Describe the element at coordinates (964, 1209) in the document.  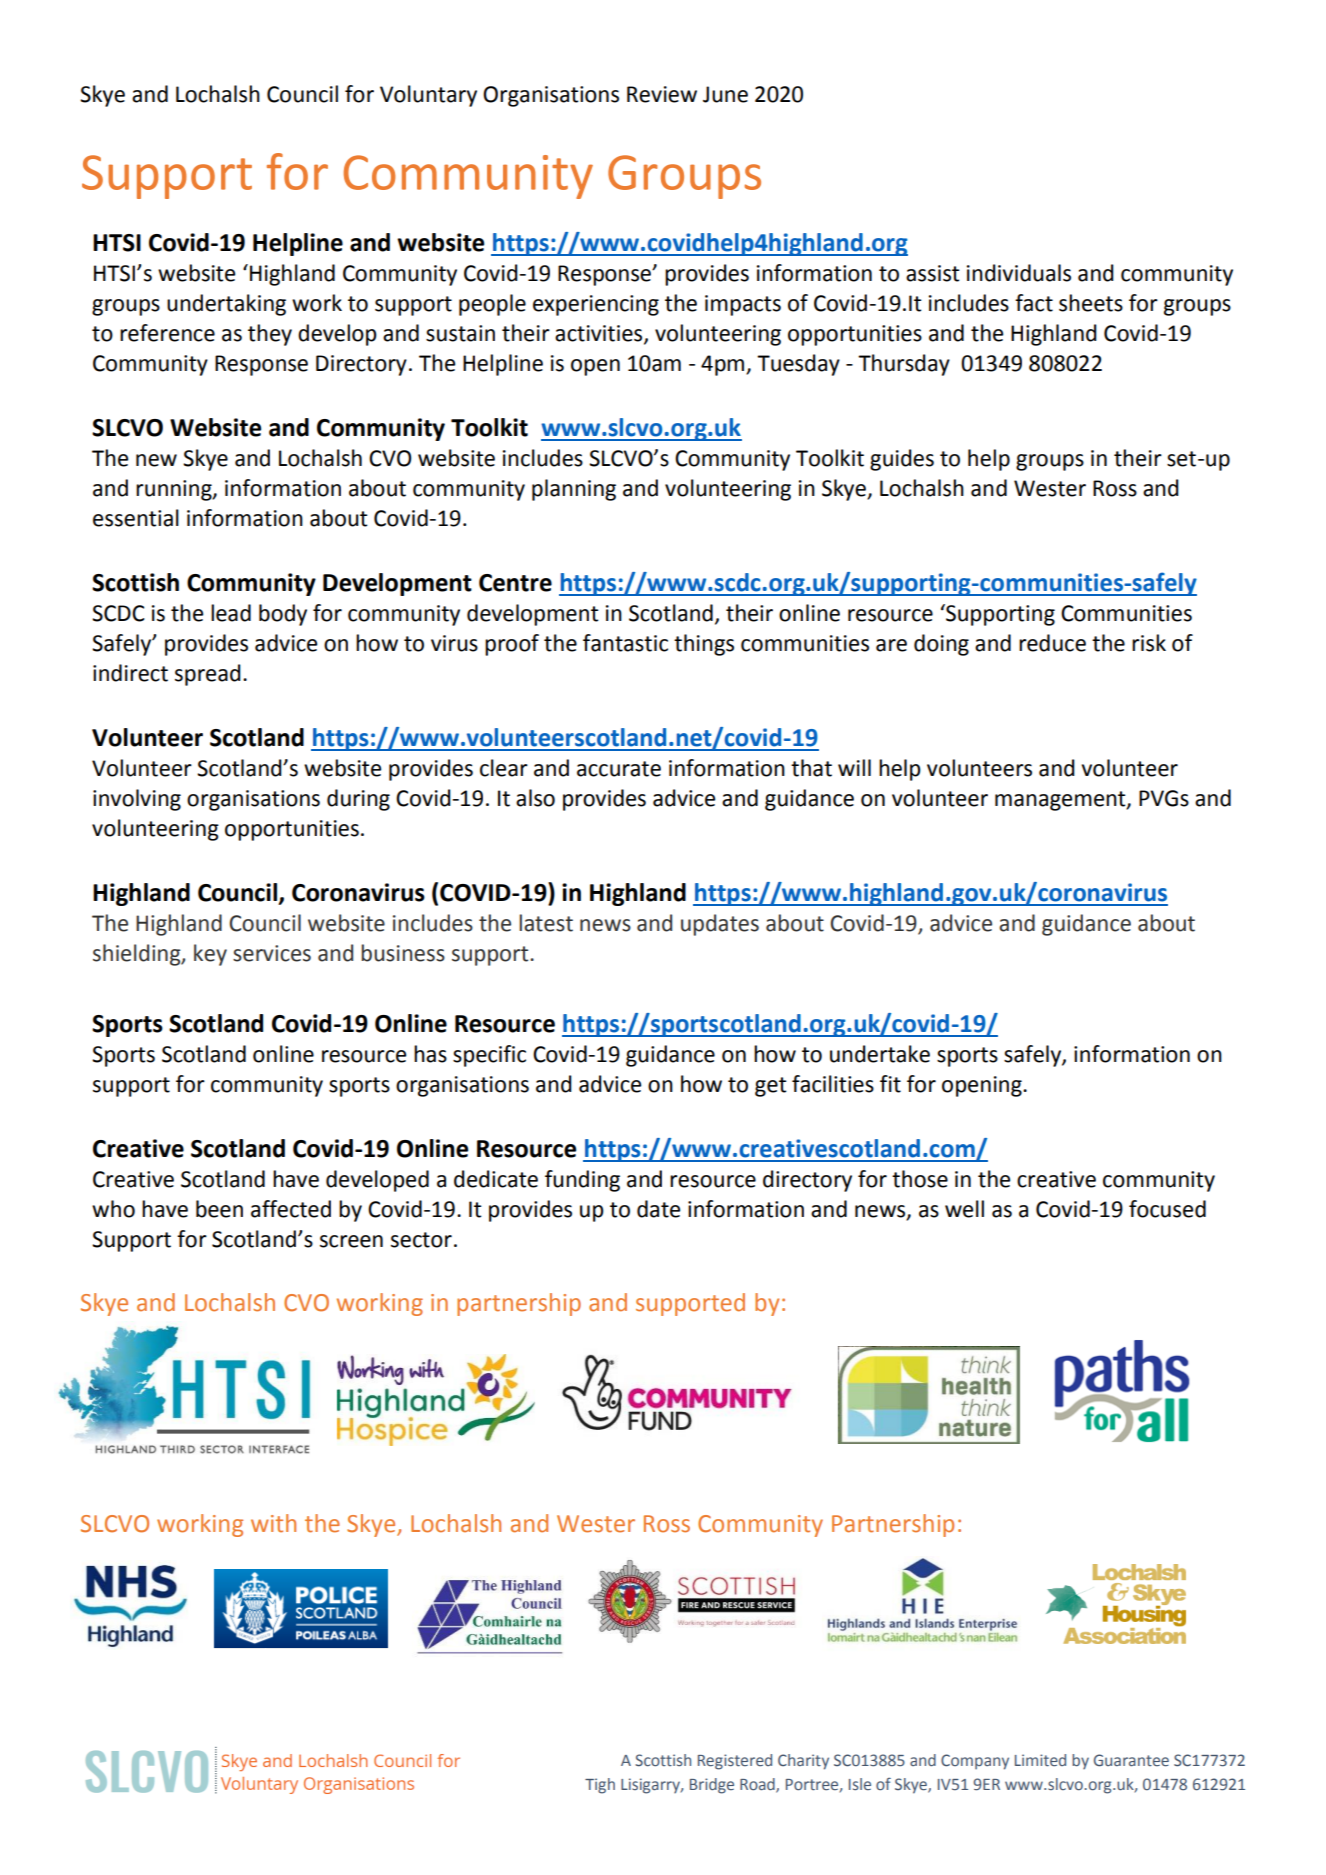
I see `well` at that location.
